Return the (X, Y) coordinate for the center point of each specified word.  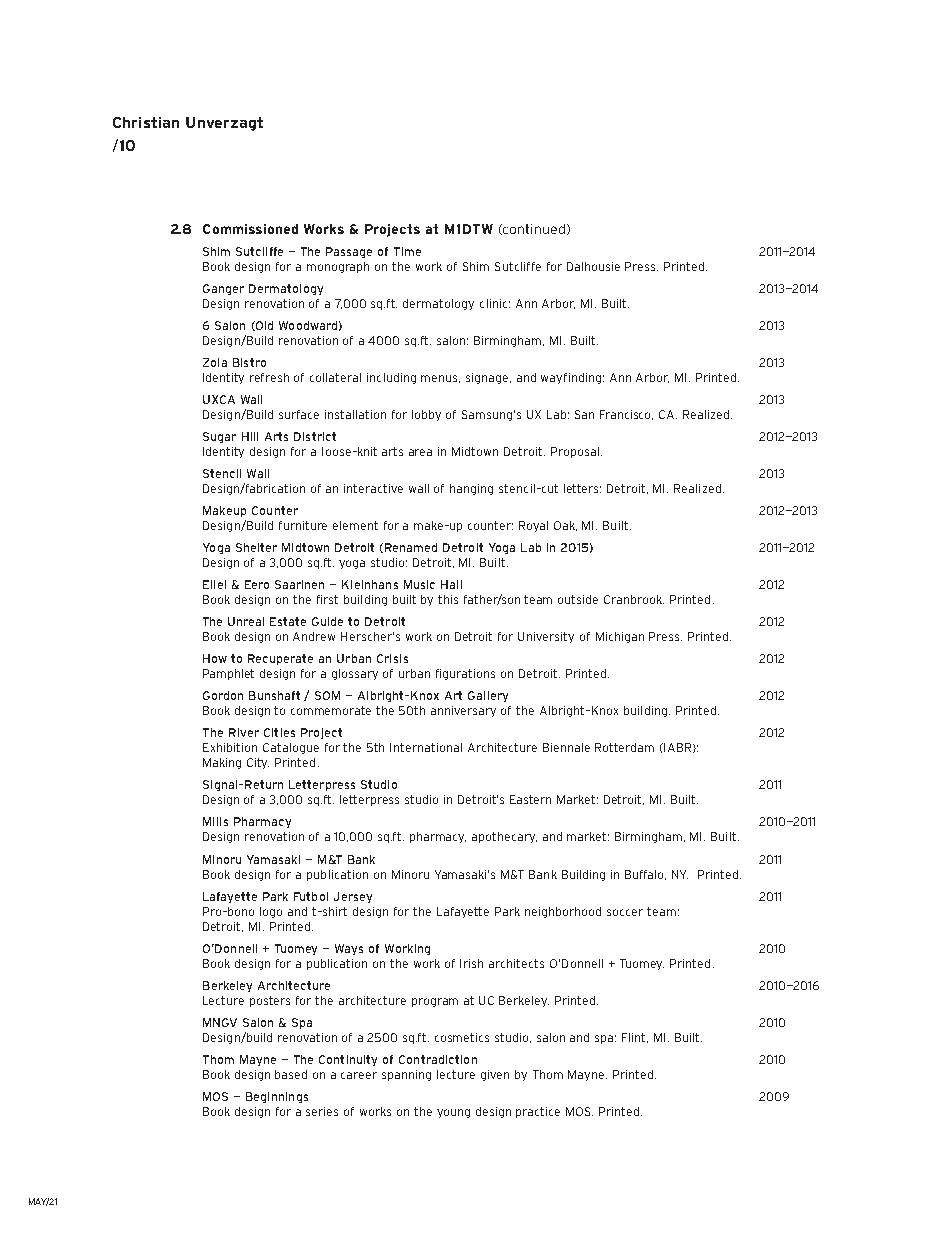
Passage (349, 252)
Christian (146, 122)
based (291, 1074)
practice (538, 1112)
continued (533, 229)
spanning (406, 1075)
